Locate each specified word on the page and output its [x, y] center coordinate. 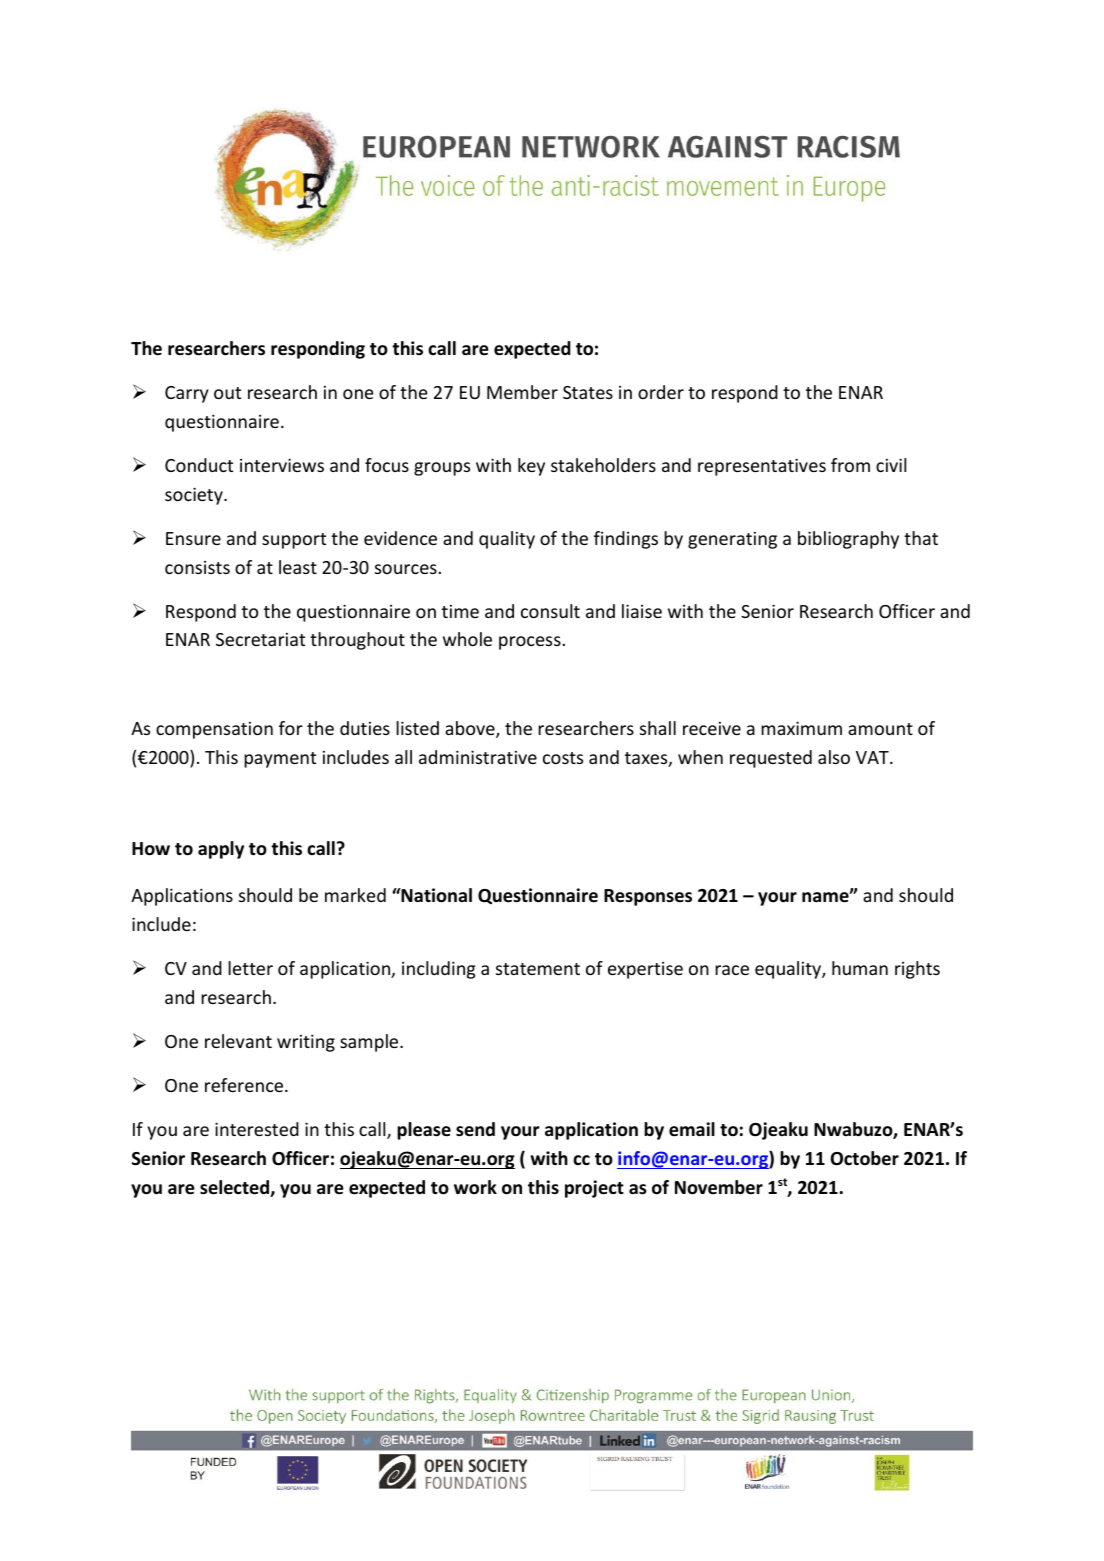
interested [257, 1129]
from [850, 465]
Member [522, 392]
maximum [801, 728]
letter [250, 968]
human [860, 968]
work [475, 1187]
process [530, 643]
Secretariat [260, 639]
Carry [187, 394]
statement [538, 969]
